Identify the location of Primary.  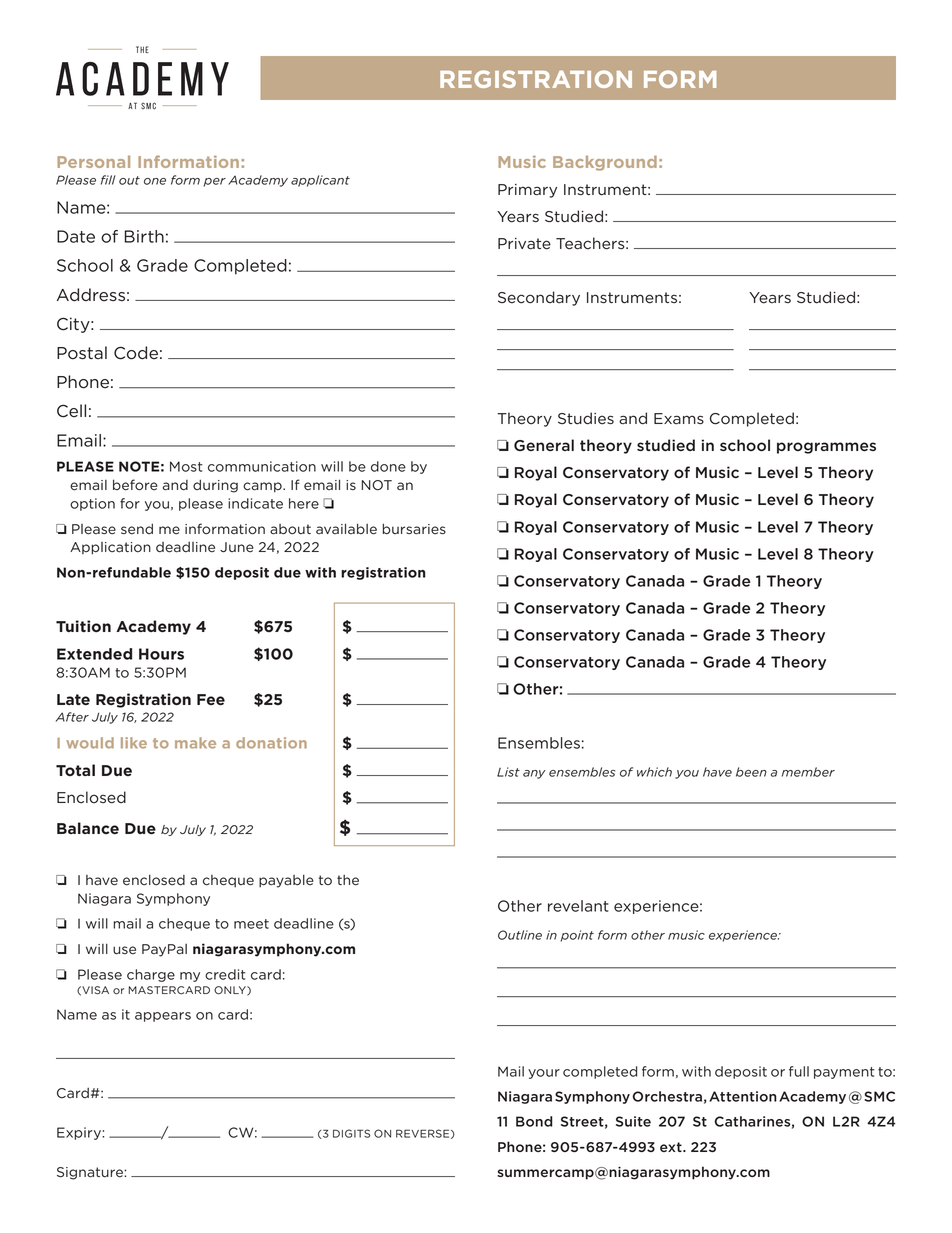
(527, 191).
